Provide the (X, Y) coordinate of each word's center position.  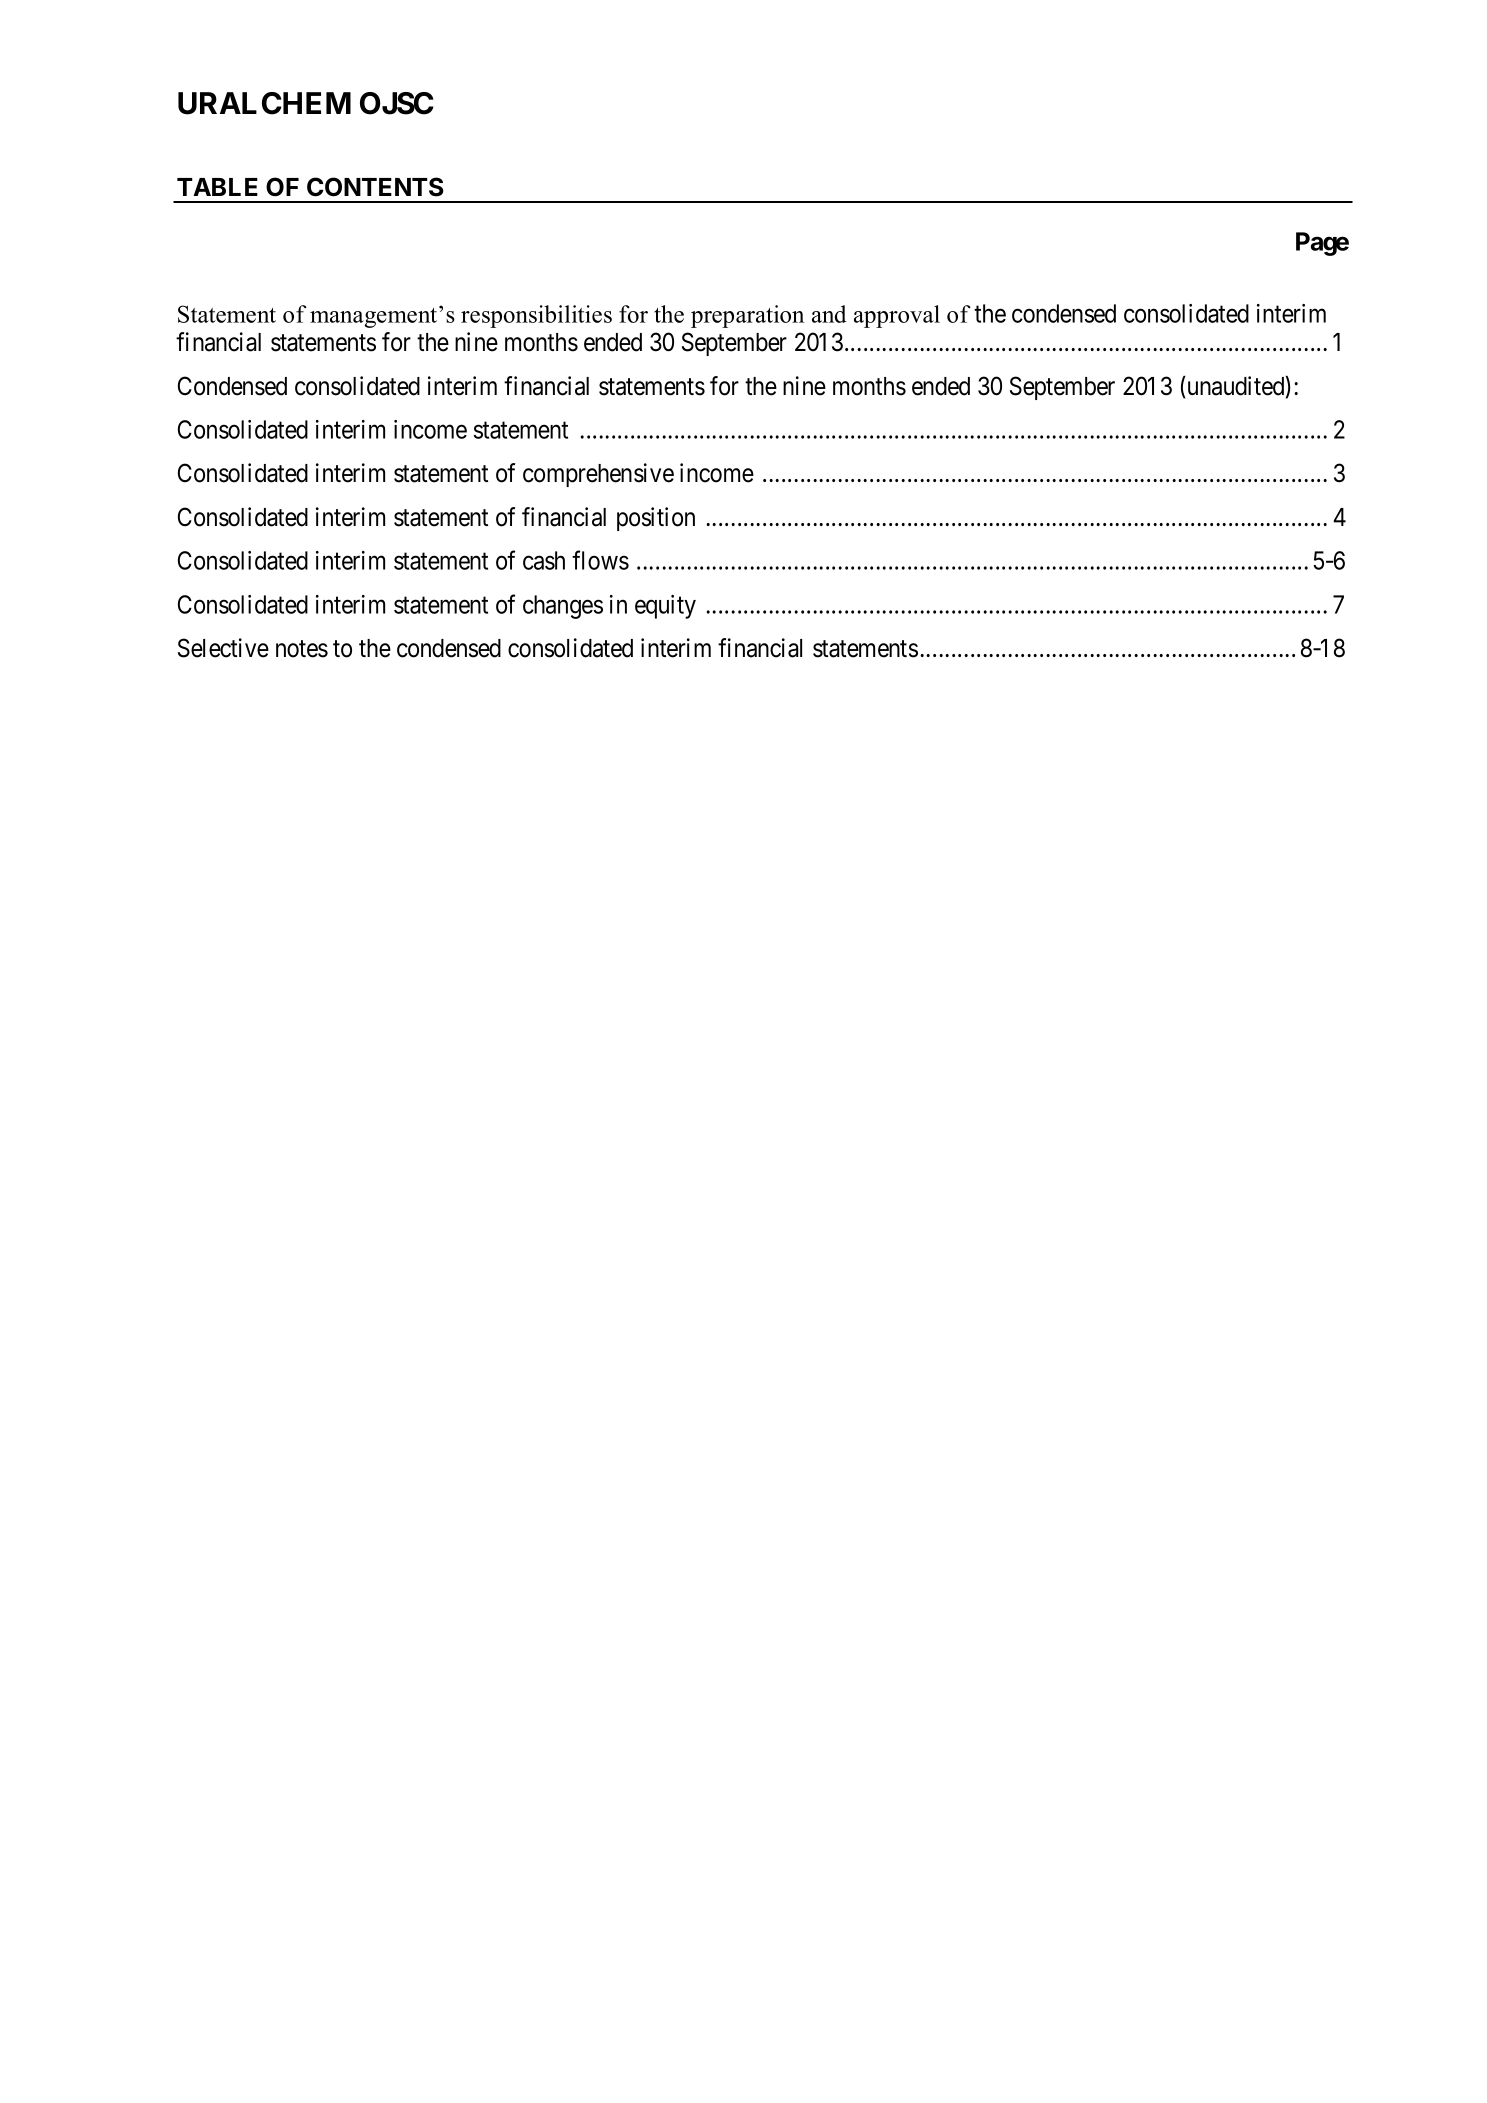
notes (302, 649)
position (656, 519)
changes (563, 607)
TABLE (217, 187)
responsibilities (536, 316)
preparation (747, 316)
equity (665, 607)
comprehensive (598, 475)
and (829, 314)
